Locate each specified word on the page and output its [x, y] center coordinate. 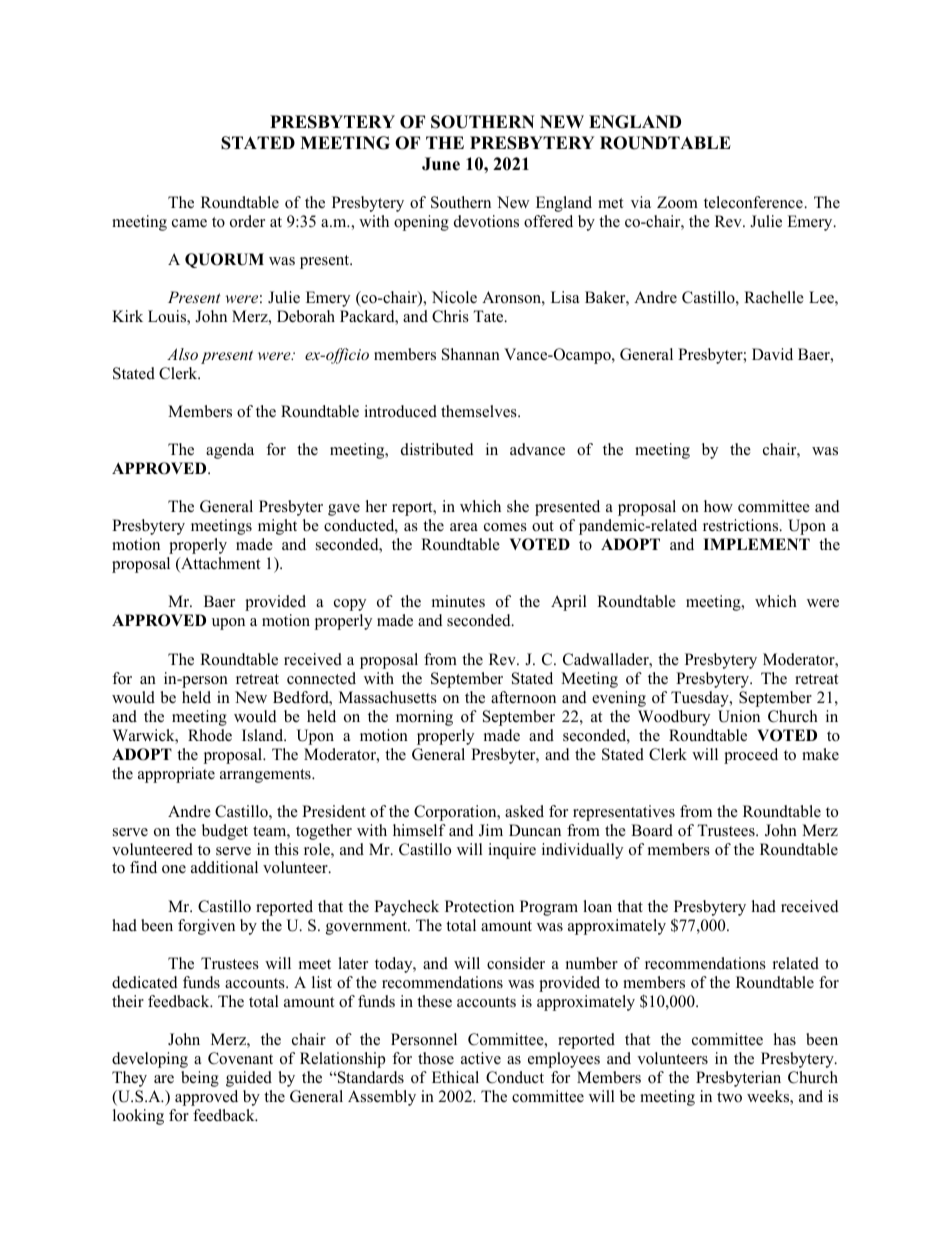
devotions [486, 221]
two [729, 1097]
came [189, 223]
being [200, 1079]
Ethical [455, 1077]
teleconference [754, 202]
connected [321, 678]
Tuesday [701, 699]
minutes [458, 601]
